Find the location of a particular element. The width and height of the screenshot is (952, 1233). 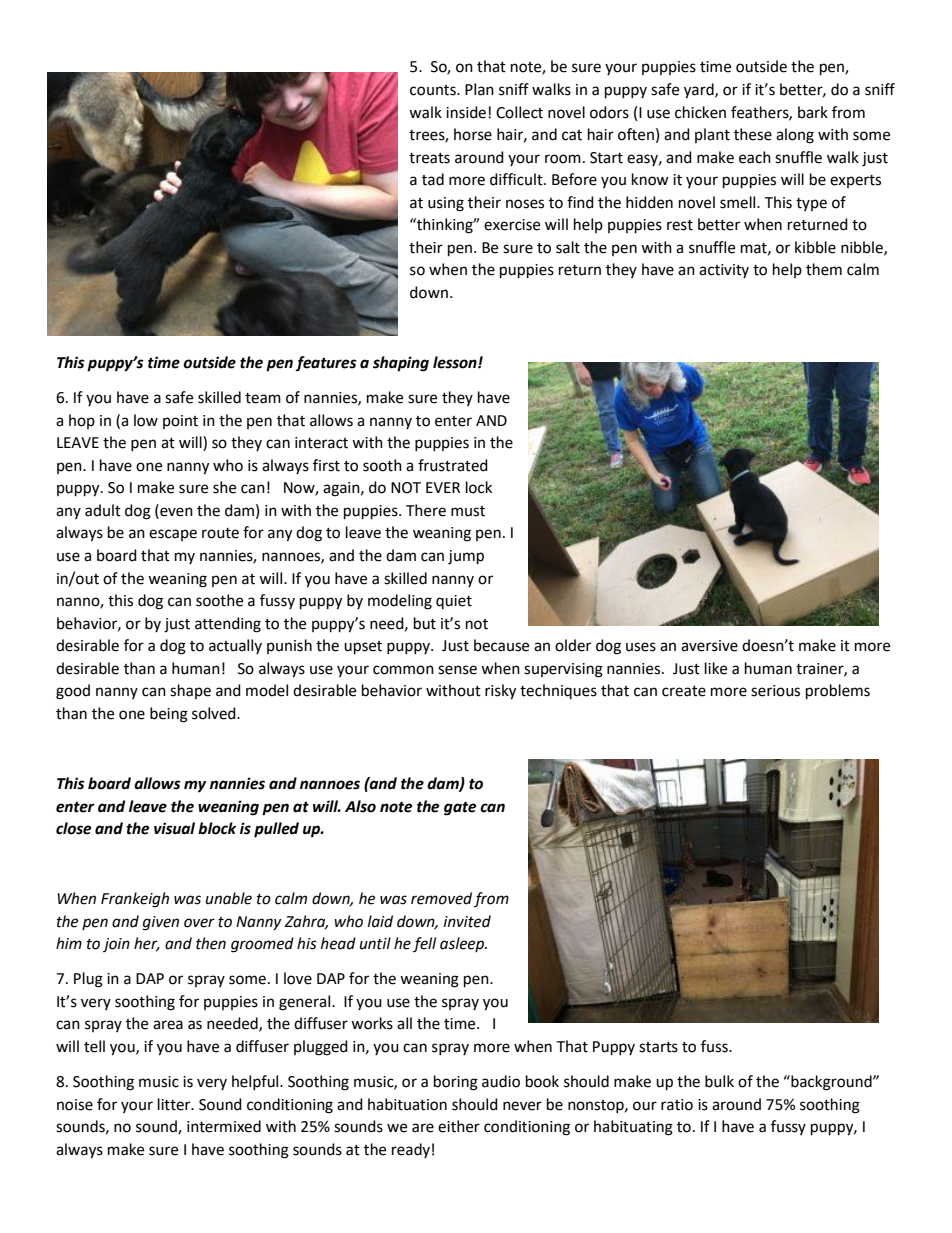

litter is located at coordinates (175, 1104).
